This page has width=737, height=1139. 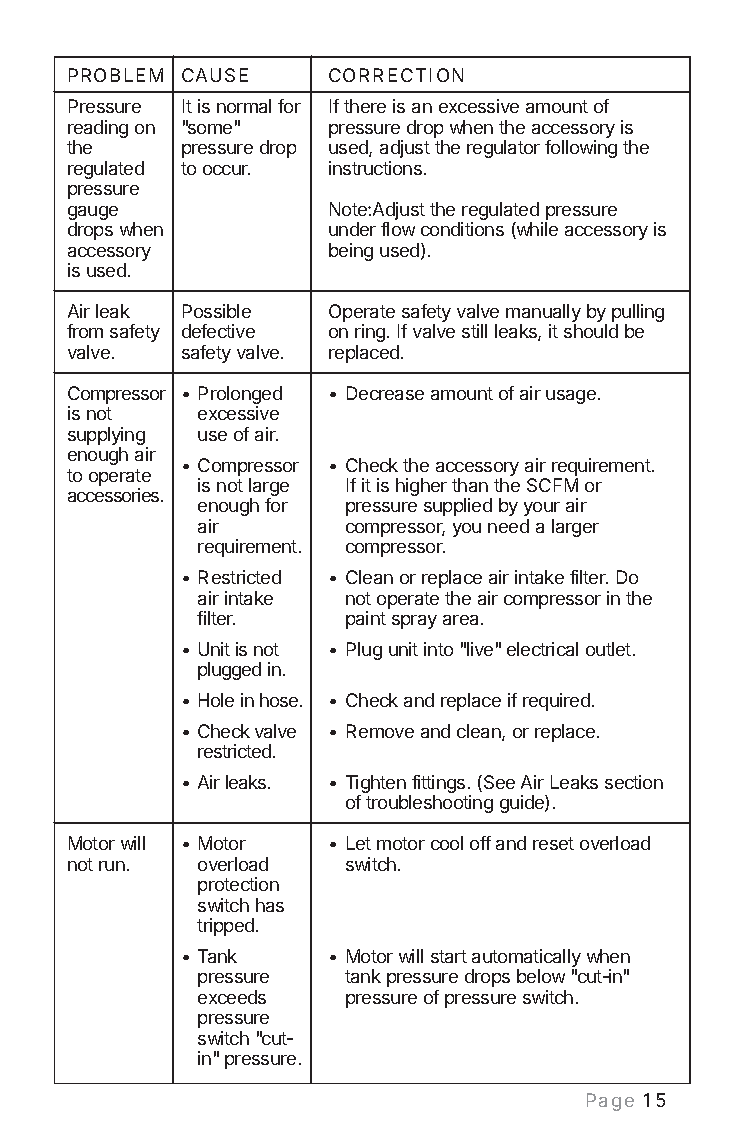 I want to click on accessories, so click(x=115, y=495).
